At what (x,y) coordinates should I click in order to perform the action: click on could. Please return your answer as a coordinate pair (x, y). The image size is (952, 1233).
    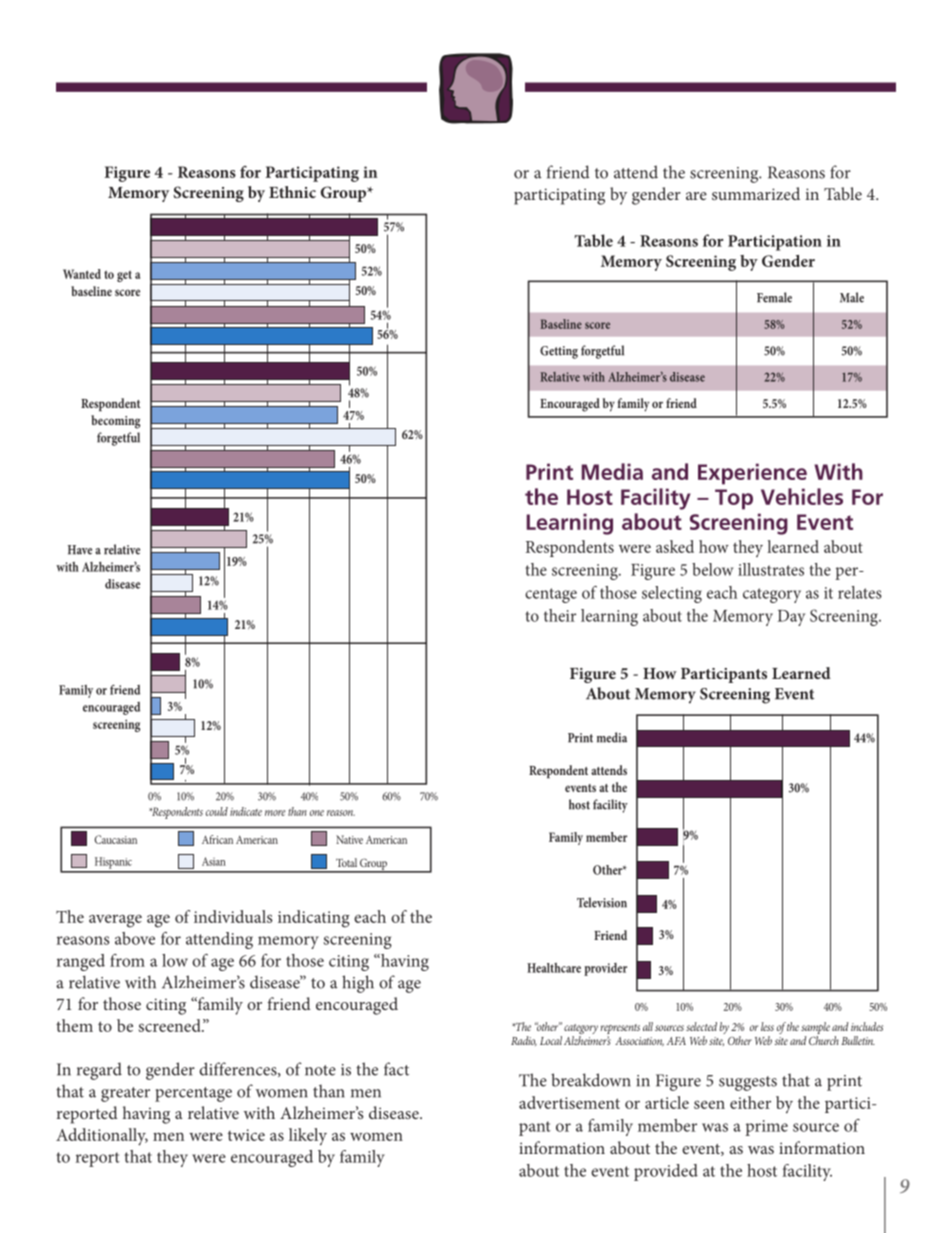
    Looking at the image, I should click on (217, 811).
